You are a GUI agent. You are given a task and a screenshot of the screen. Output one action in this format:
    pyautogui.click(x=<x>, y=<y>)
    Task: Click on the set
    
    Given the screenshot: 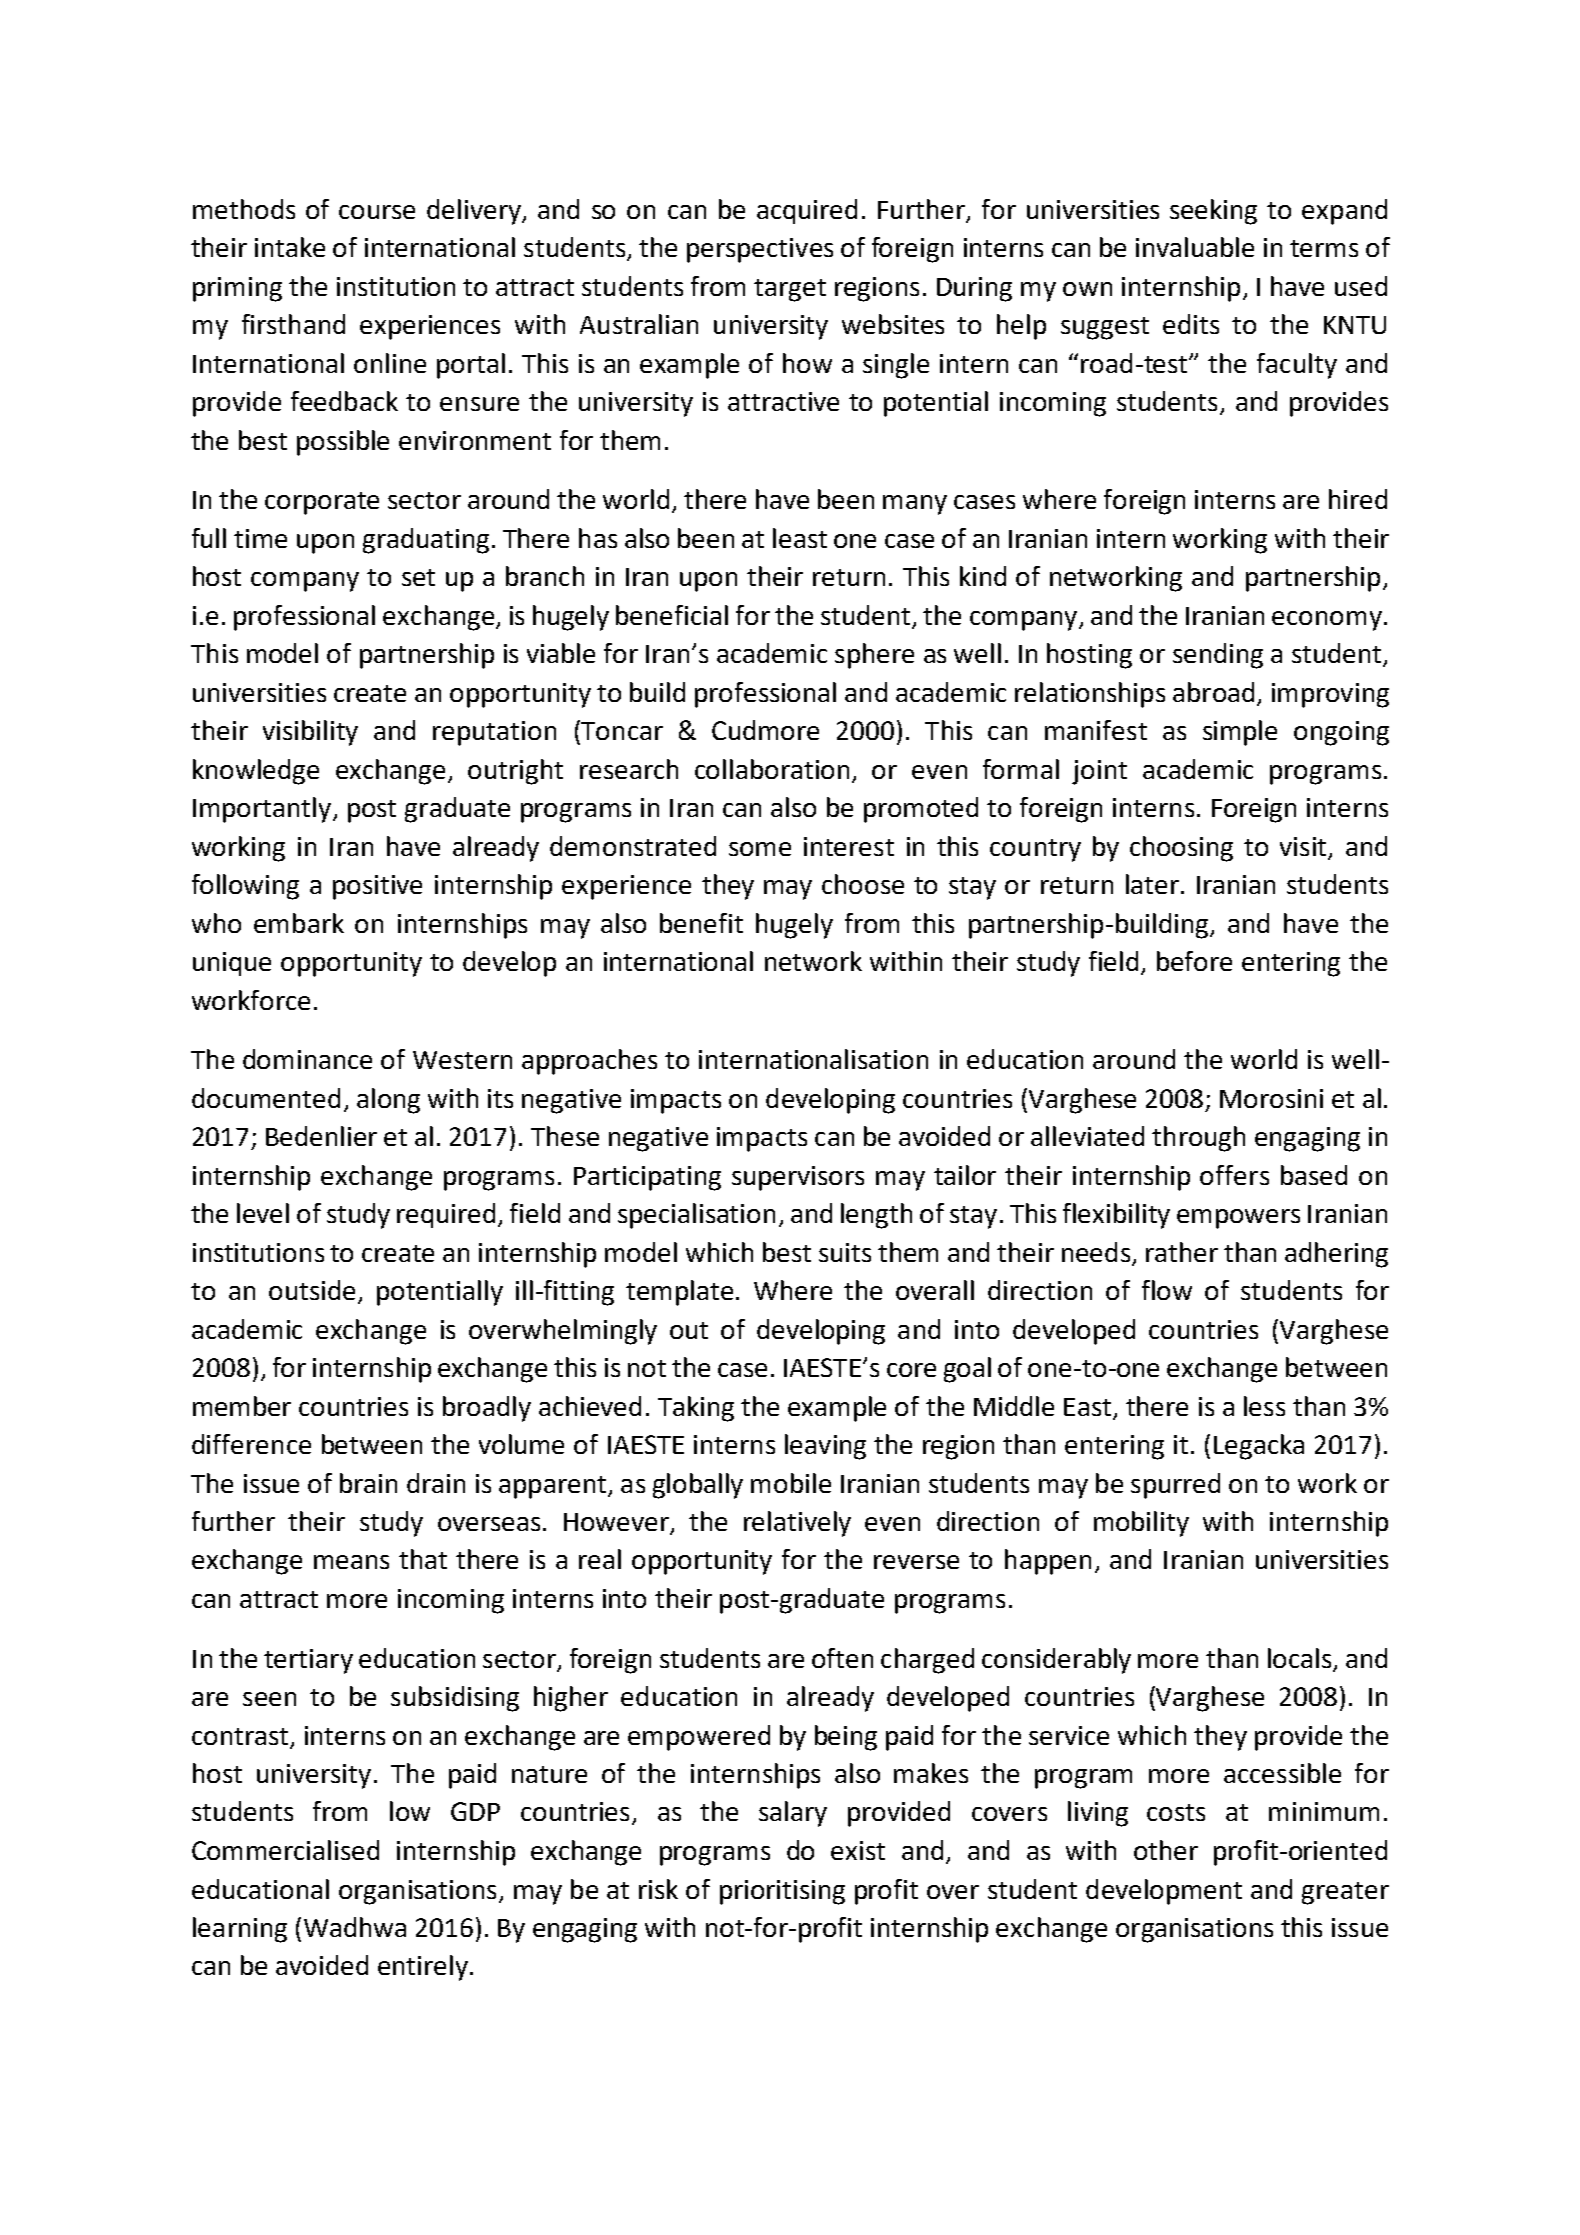 What is the action you would take?
    pyautogui.click(x=418, y=577)
